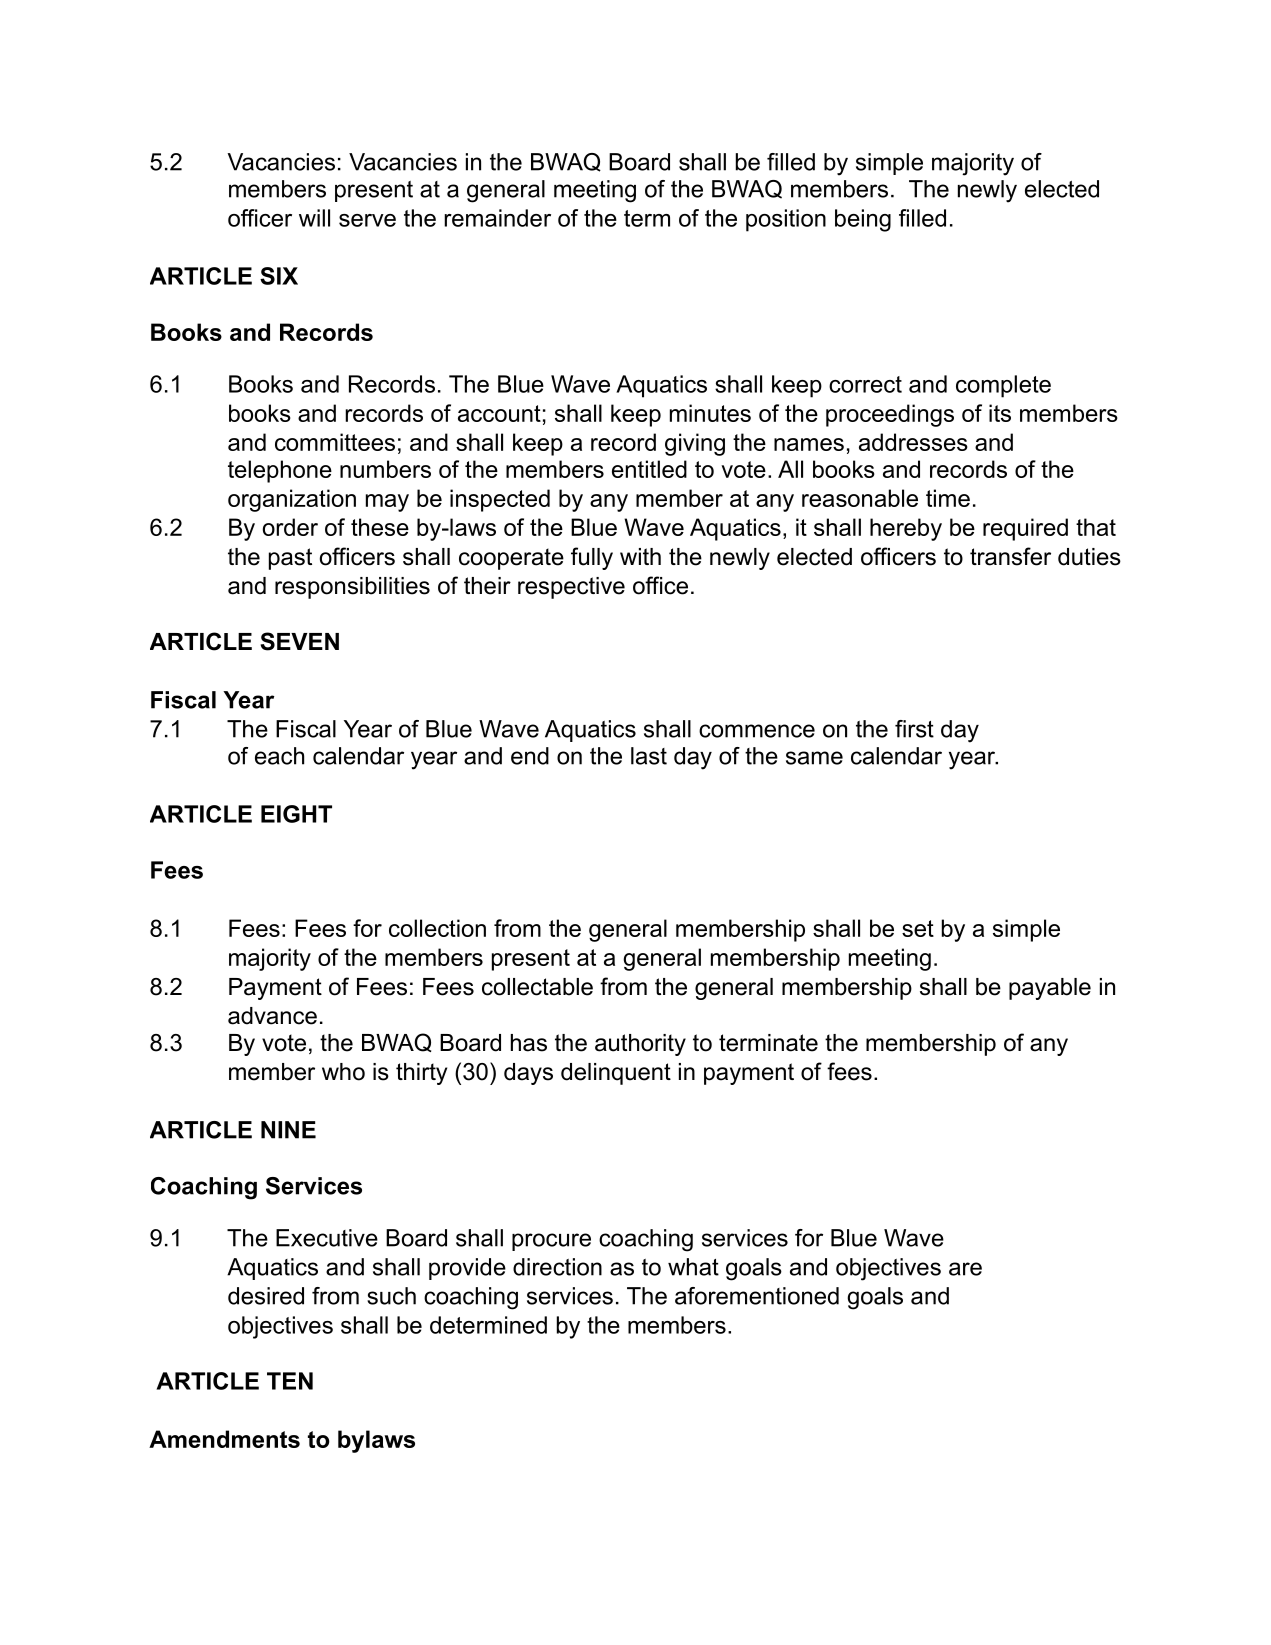 The width and height of the screenshot is (1271, 1645). Describe the element at coordinates (757, 1296) in the screenshot. I see `aforementioned` at that location.
